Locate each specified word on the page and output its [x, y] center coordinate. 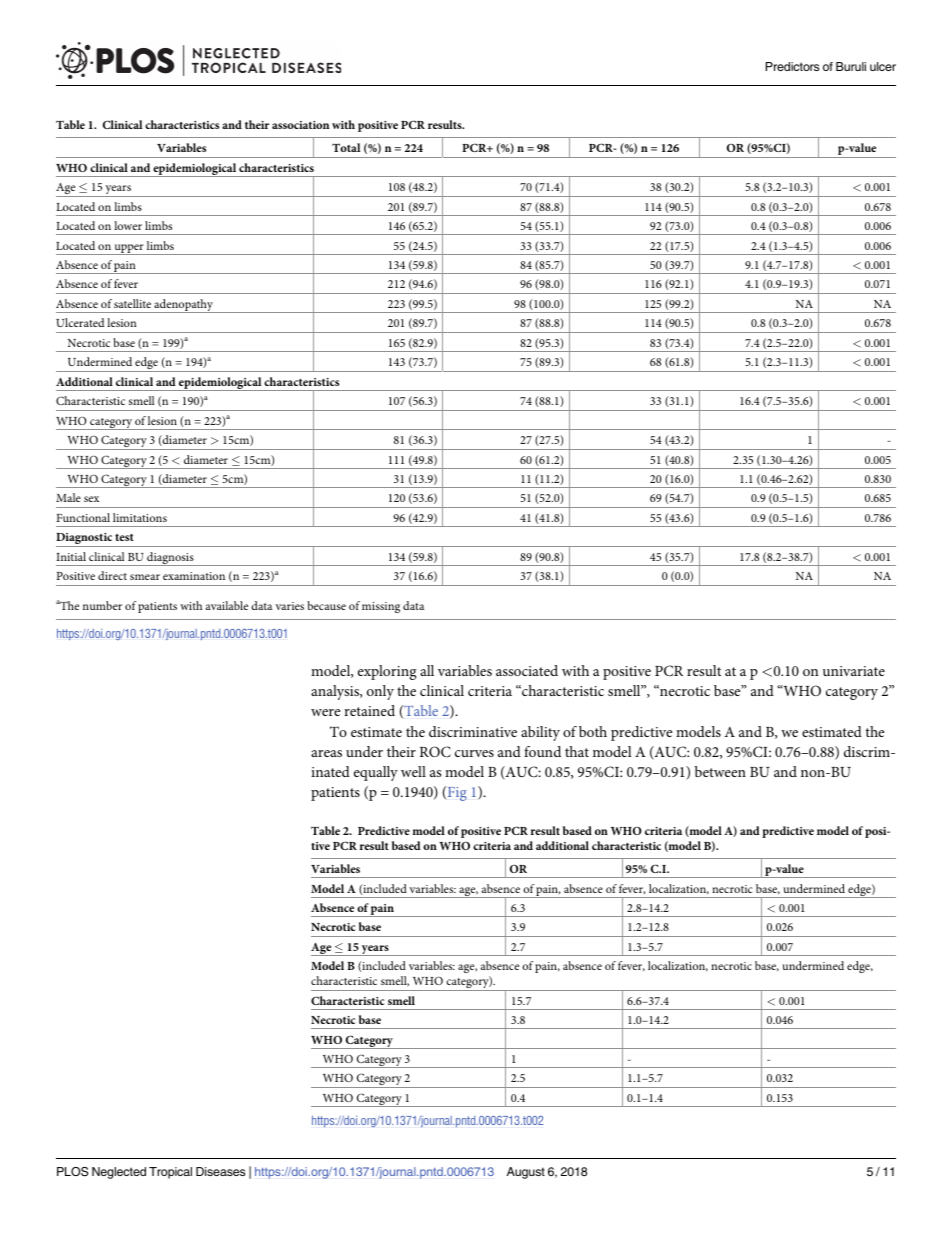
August [526, 1173]
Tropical [170, 1173]
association [300, 125]
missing [381, 607]
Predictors [792, 66]
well [413, 771]
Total [346, 147]
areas [326, 753]
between [720, 771]
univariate [854, 671]
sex [91, 499]
